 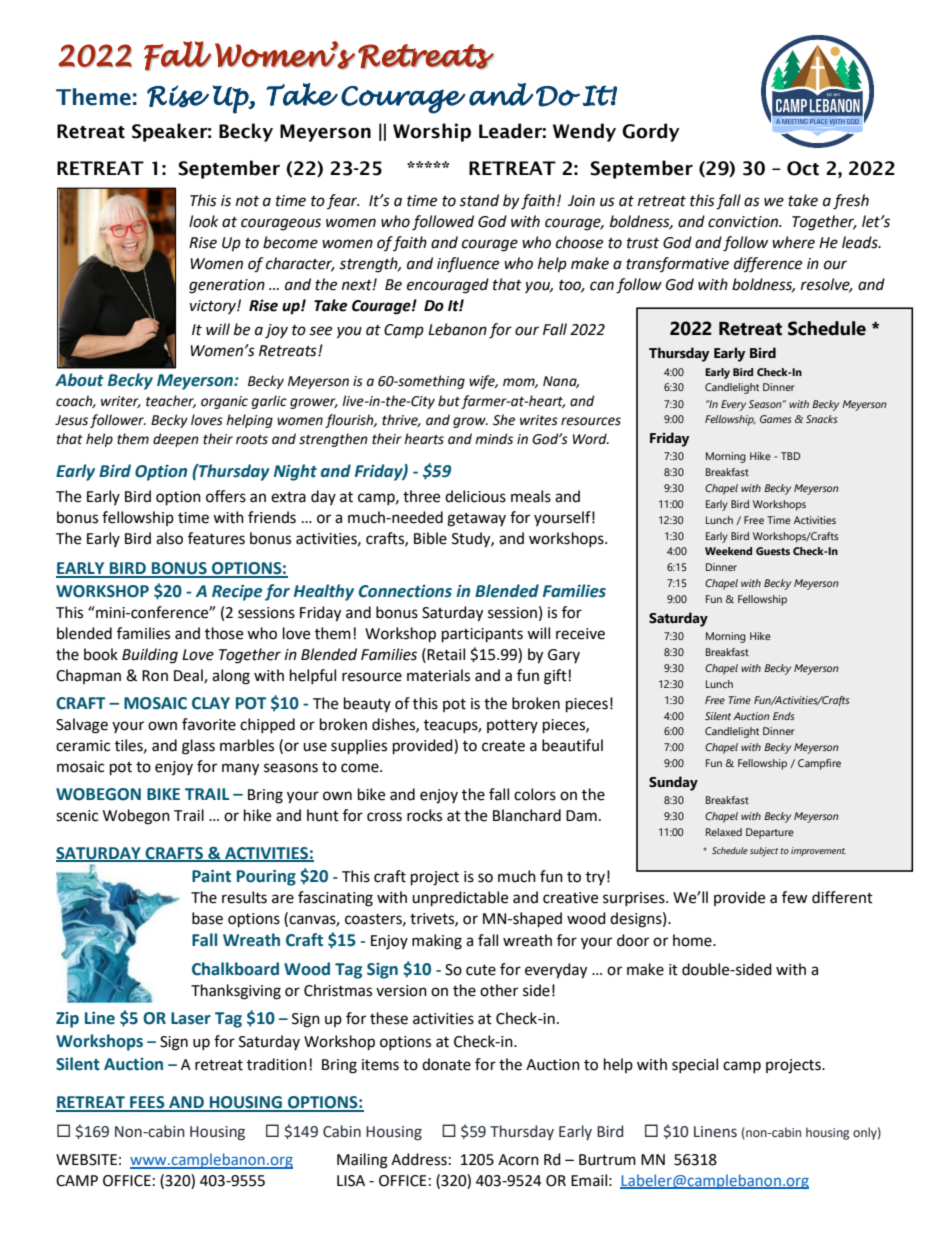 What do you see at coordinates (695, 1065) in the screenshot?
I see `special` at bounding box center [695, 1065].
